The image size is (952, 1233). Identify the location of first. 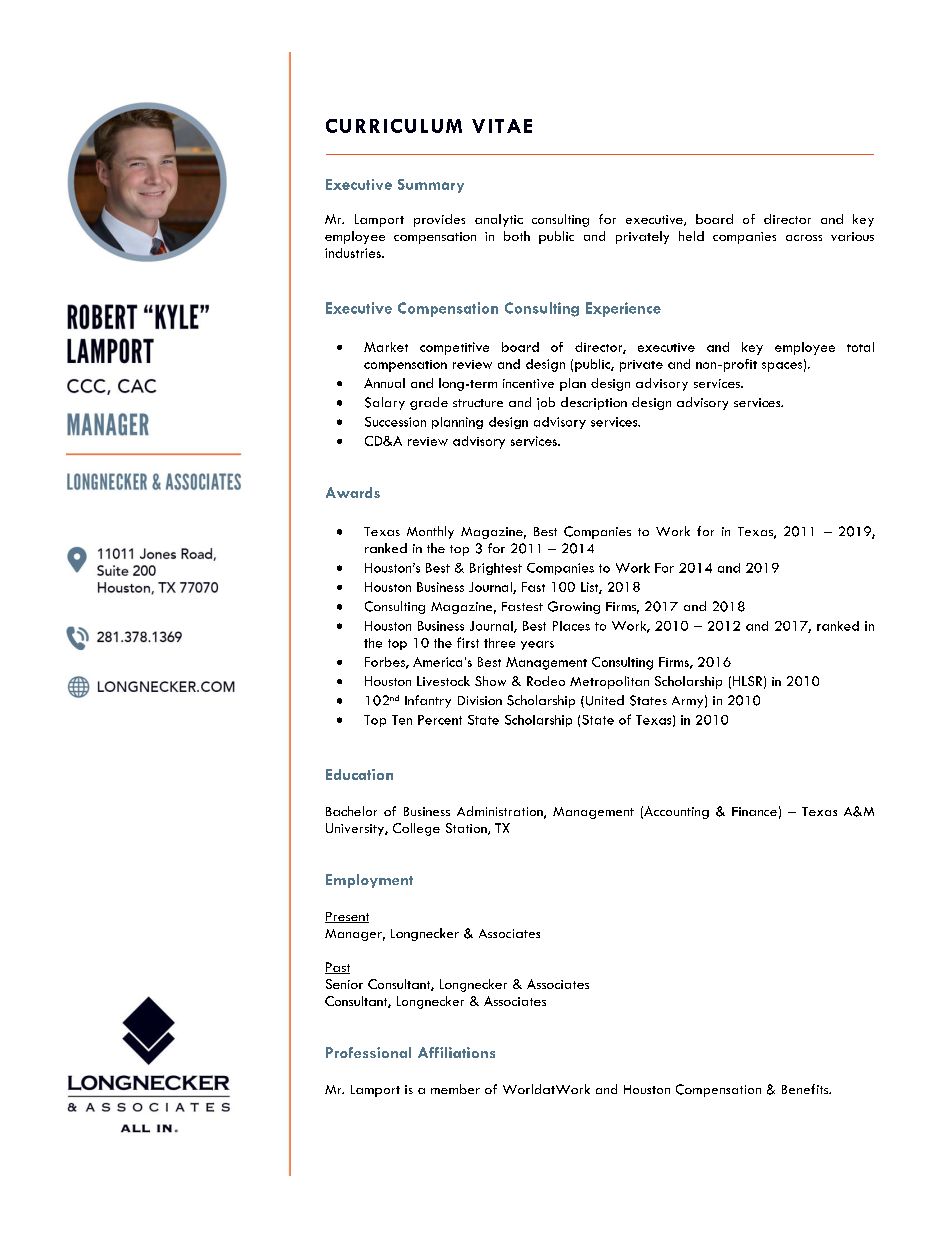
(468, 642).
